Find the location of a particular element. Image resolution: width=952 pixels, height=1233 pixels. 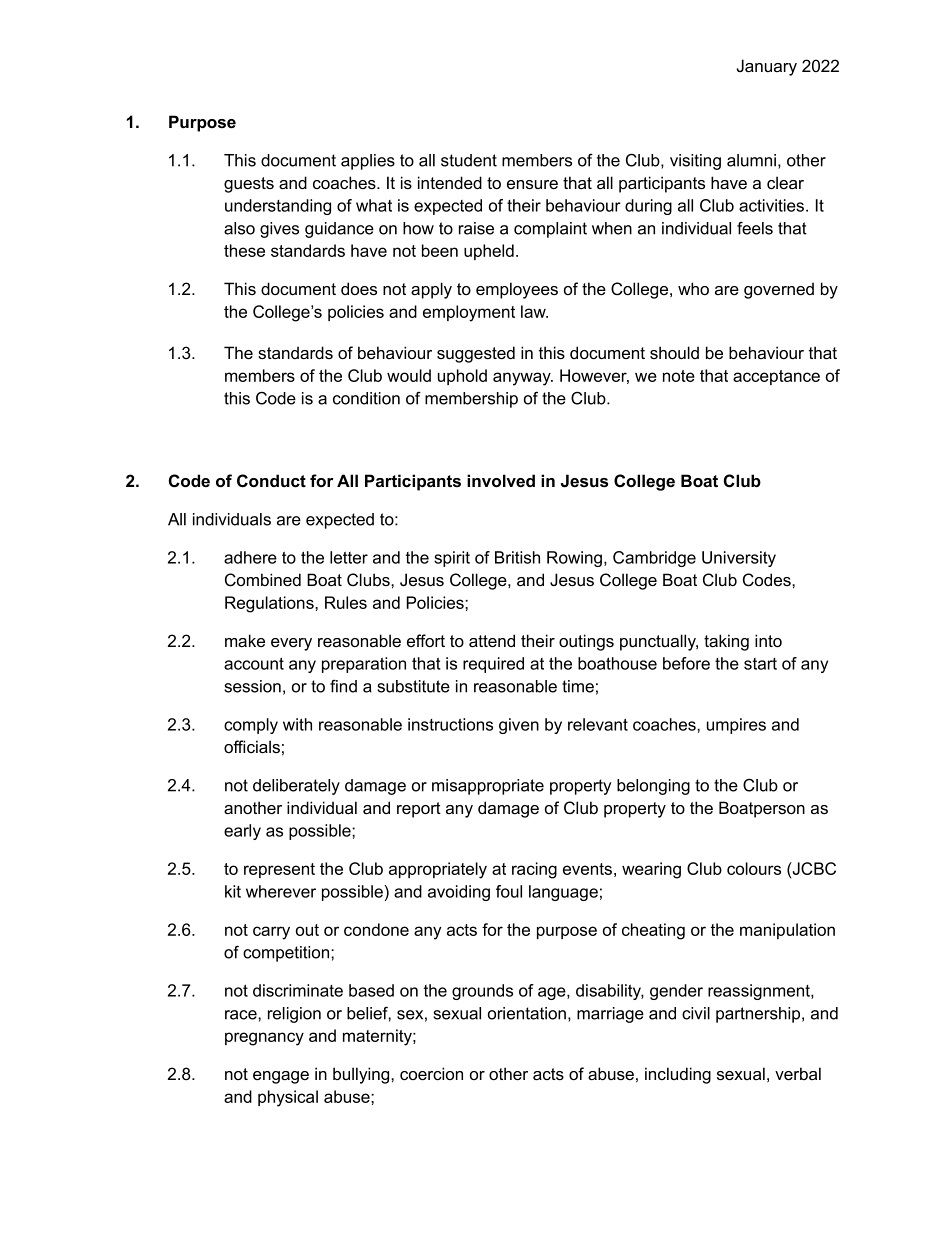

law is located at coordinates (534, 311).
